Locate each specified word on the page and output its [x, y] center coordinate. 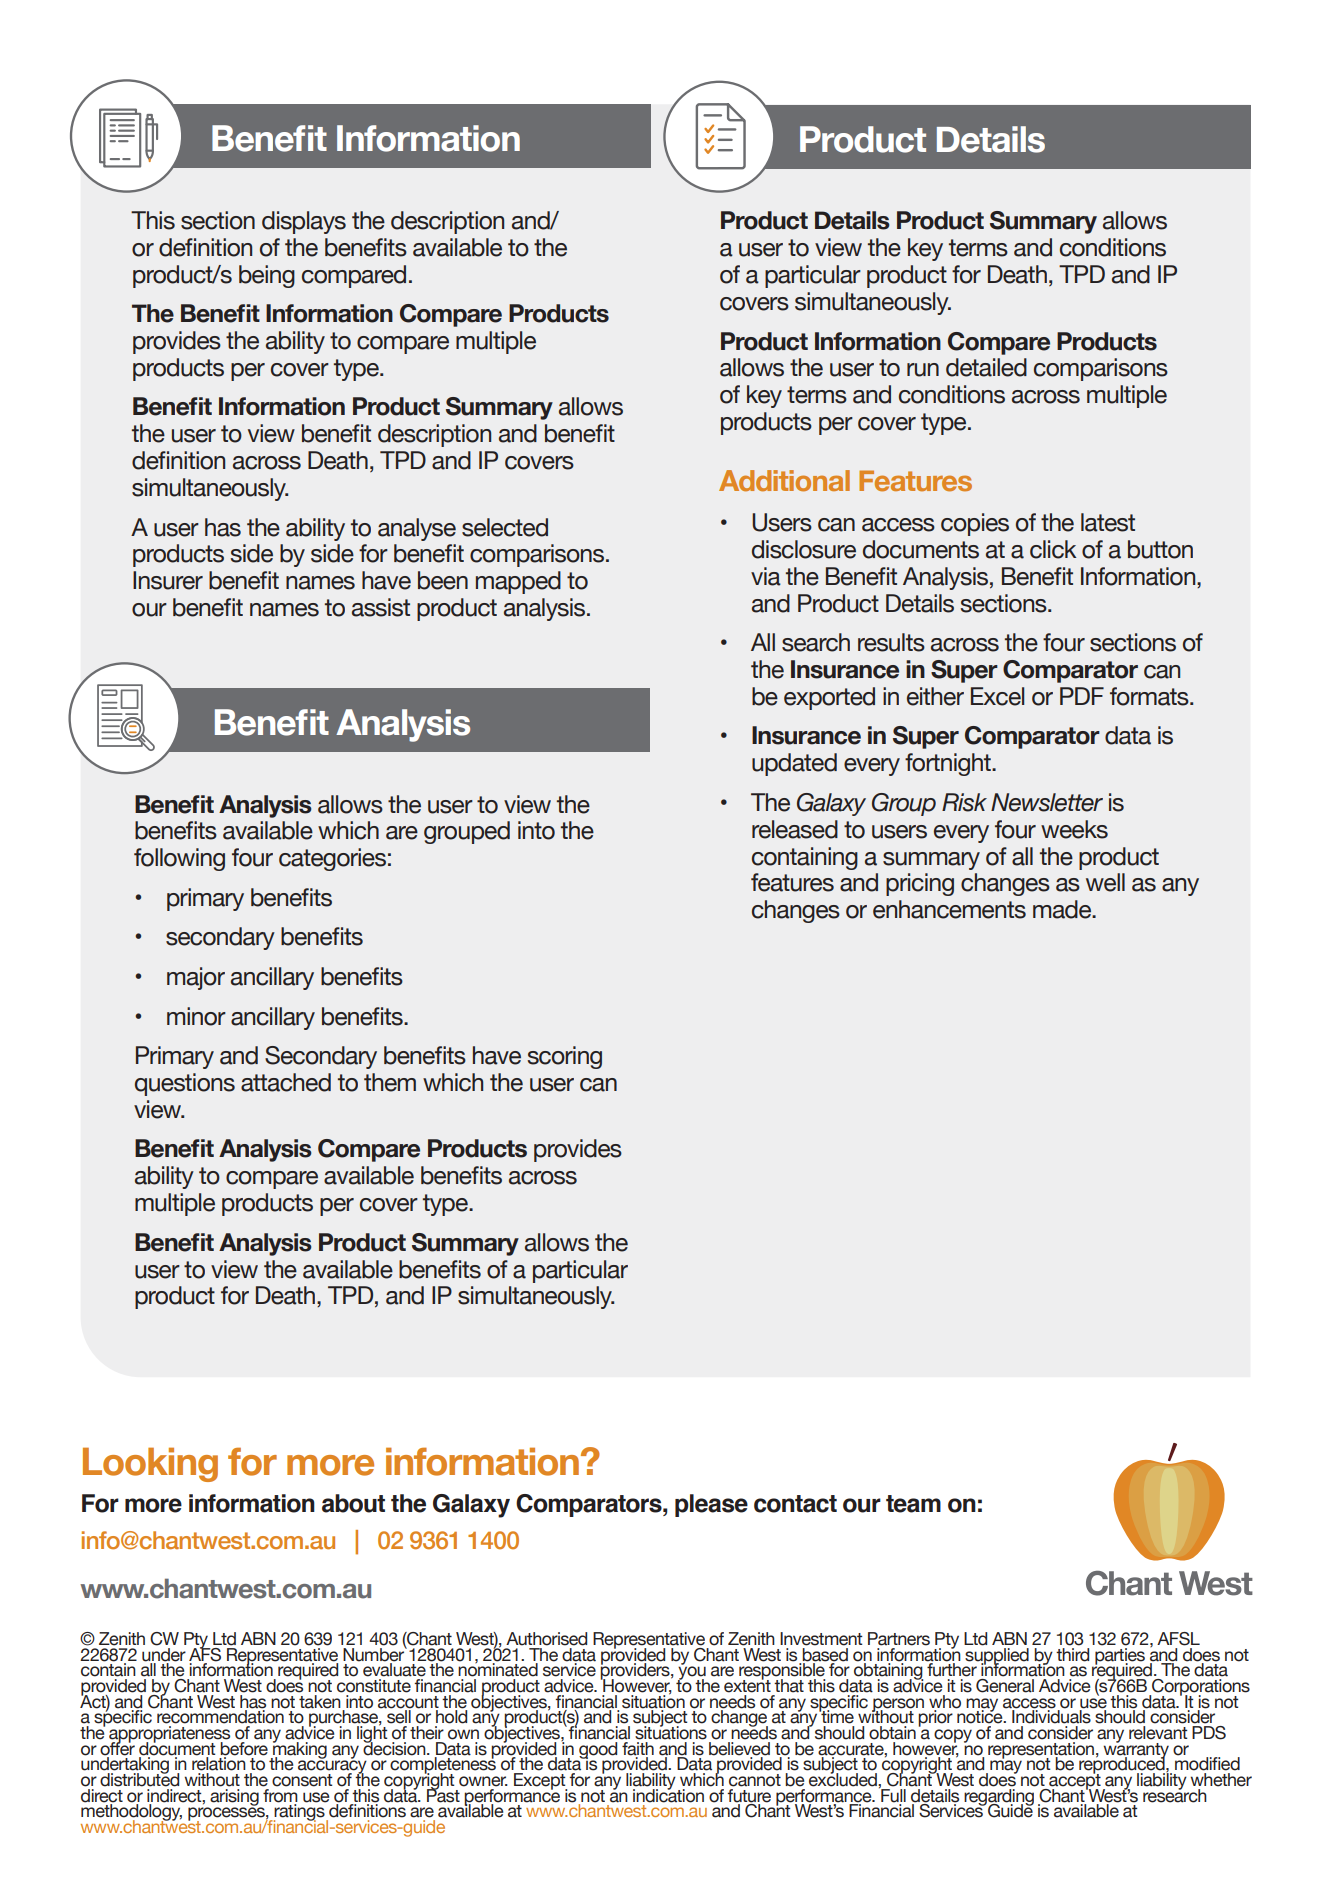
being [267, 276]
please [711, 1505]
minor [196, 1016]
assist [381, 607]
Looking [150, 1464]
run [923, 370]
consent [302, 1780]
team [913, 1504]
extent [747, 1685]
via [766, 576]
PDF [1082, 696]
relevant [1158, 1733]
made [1063, 909]
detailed [986, 367]
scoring [564, 1057]
